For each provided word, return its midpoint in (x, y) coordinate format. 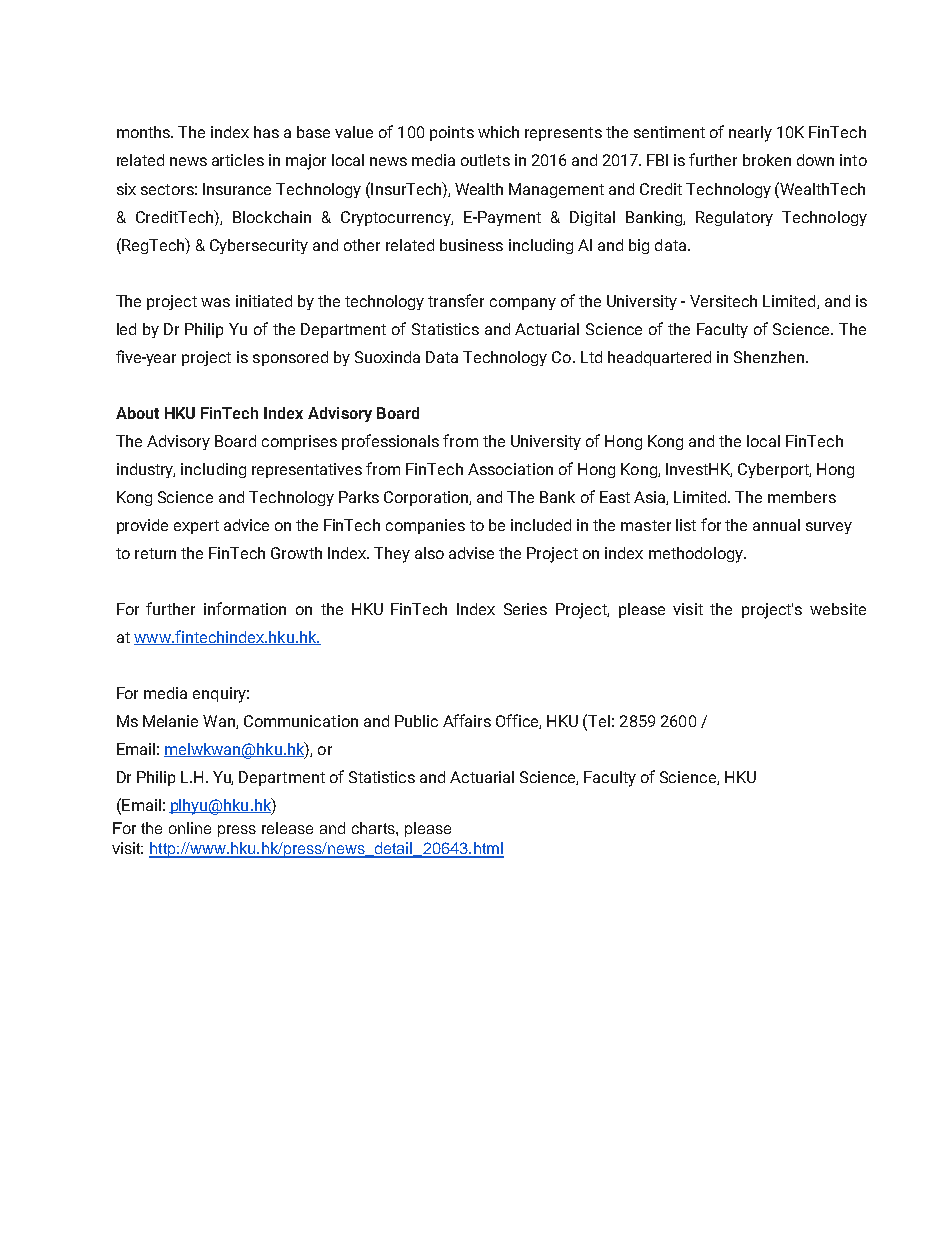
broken (767, 160)
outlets (485, 160)
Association (510, 469)
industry (146, 470)
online (190, 828)
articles (238, 160)
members (802, 497)
